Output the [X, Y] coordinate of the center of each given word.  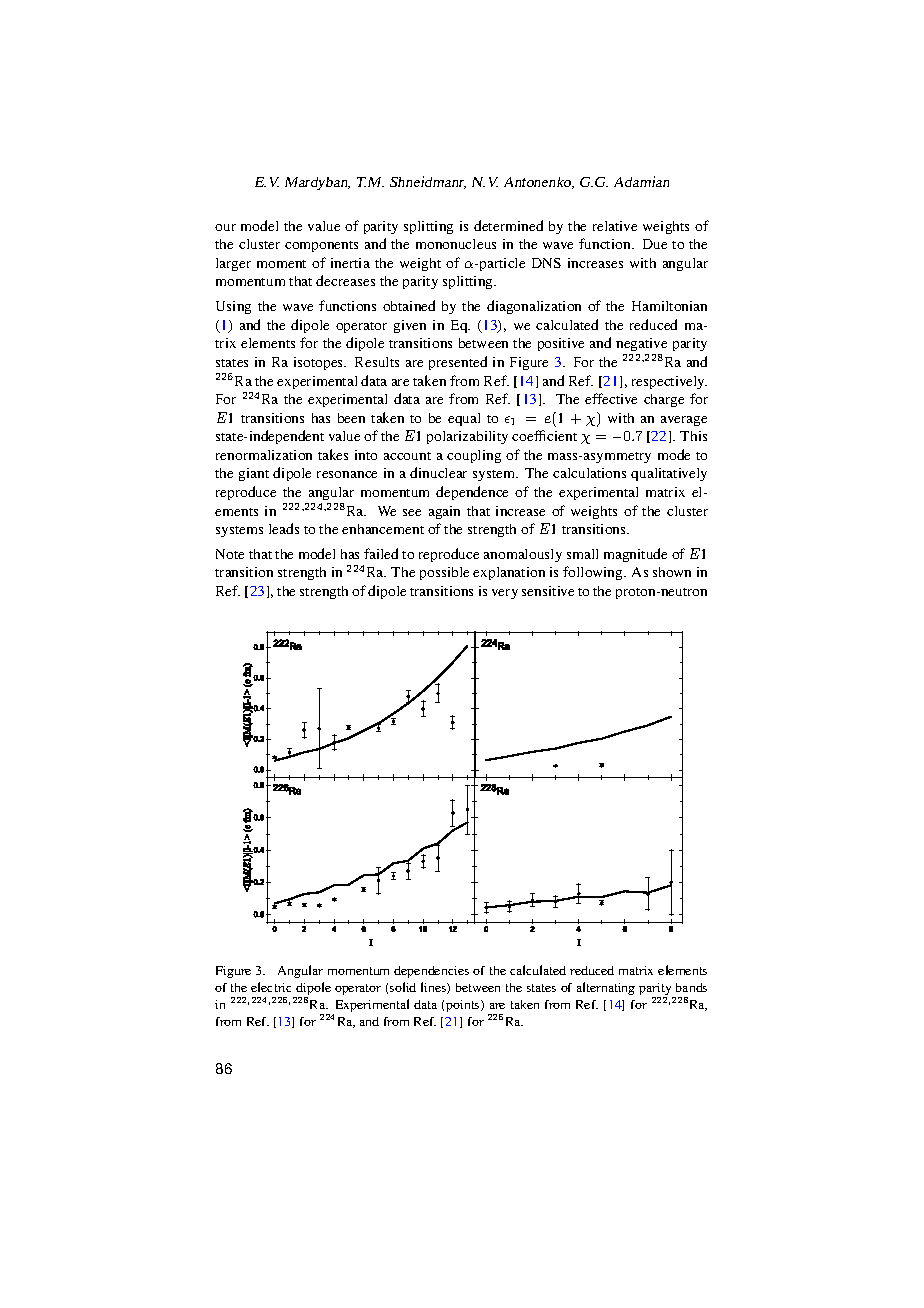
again [444, 512]
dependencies [431, 972]
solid [403, 987]
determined [508, 225]
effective [611, 398]
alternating [606, 988]
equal [464, 419]
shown [672, 572]
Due [655, 244]
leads [284, 528]
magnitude [635, 555]
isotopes [320, 363]
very [505, 594]
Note [230, 554]
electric [271, 987]
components [321, 246]
